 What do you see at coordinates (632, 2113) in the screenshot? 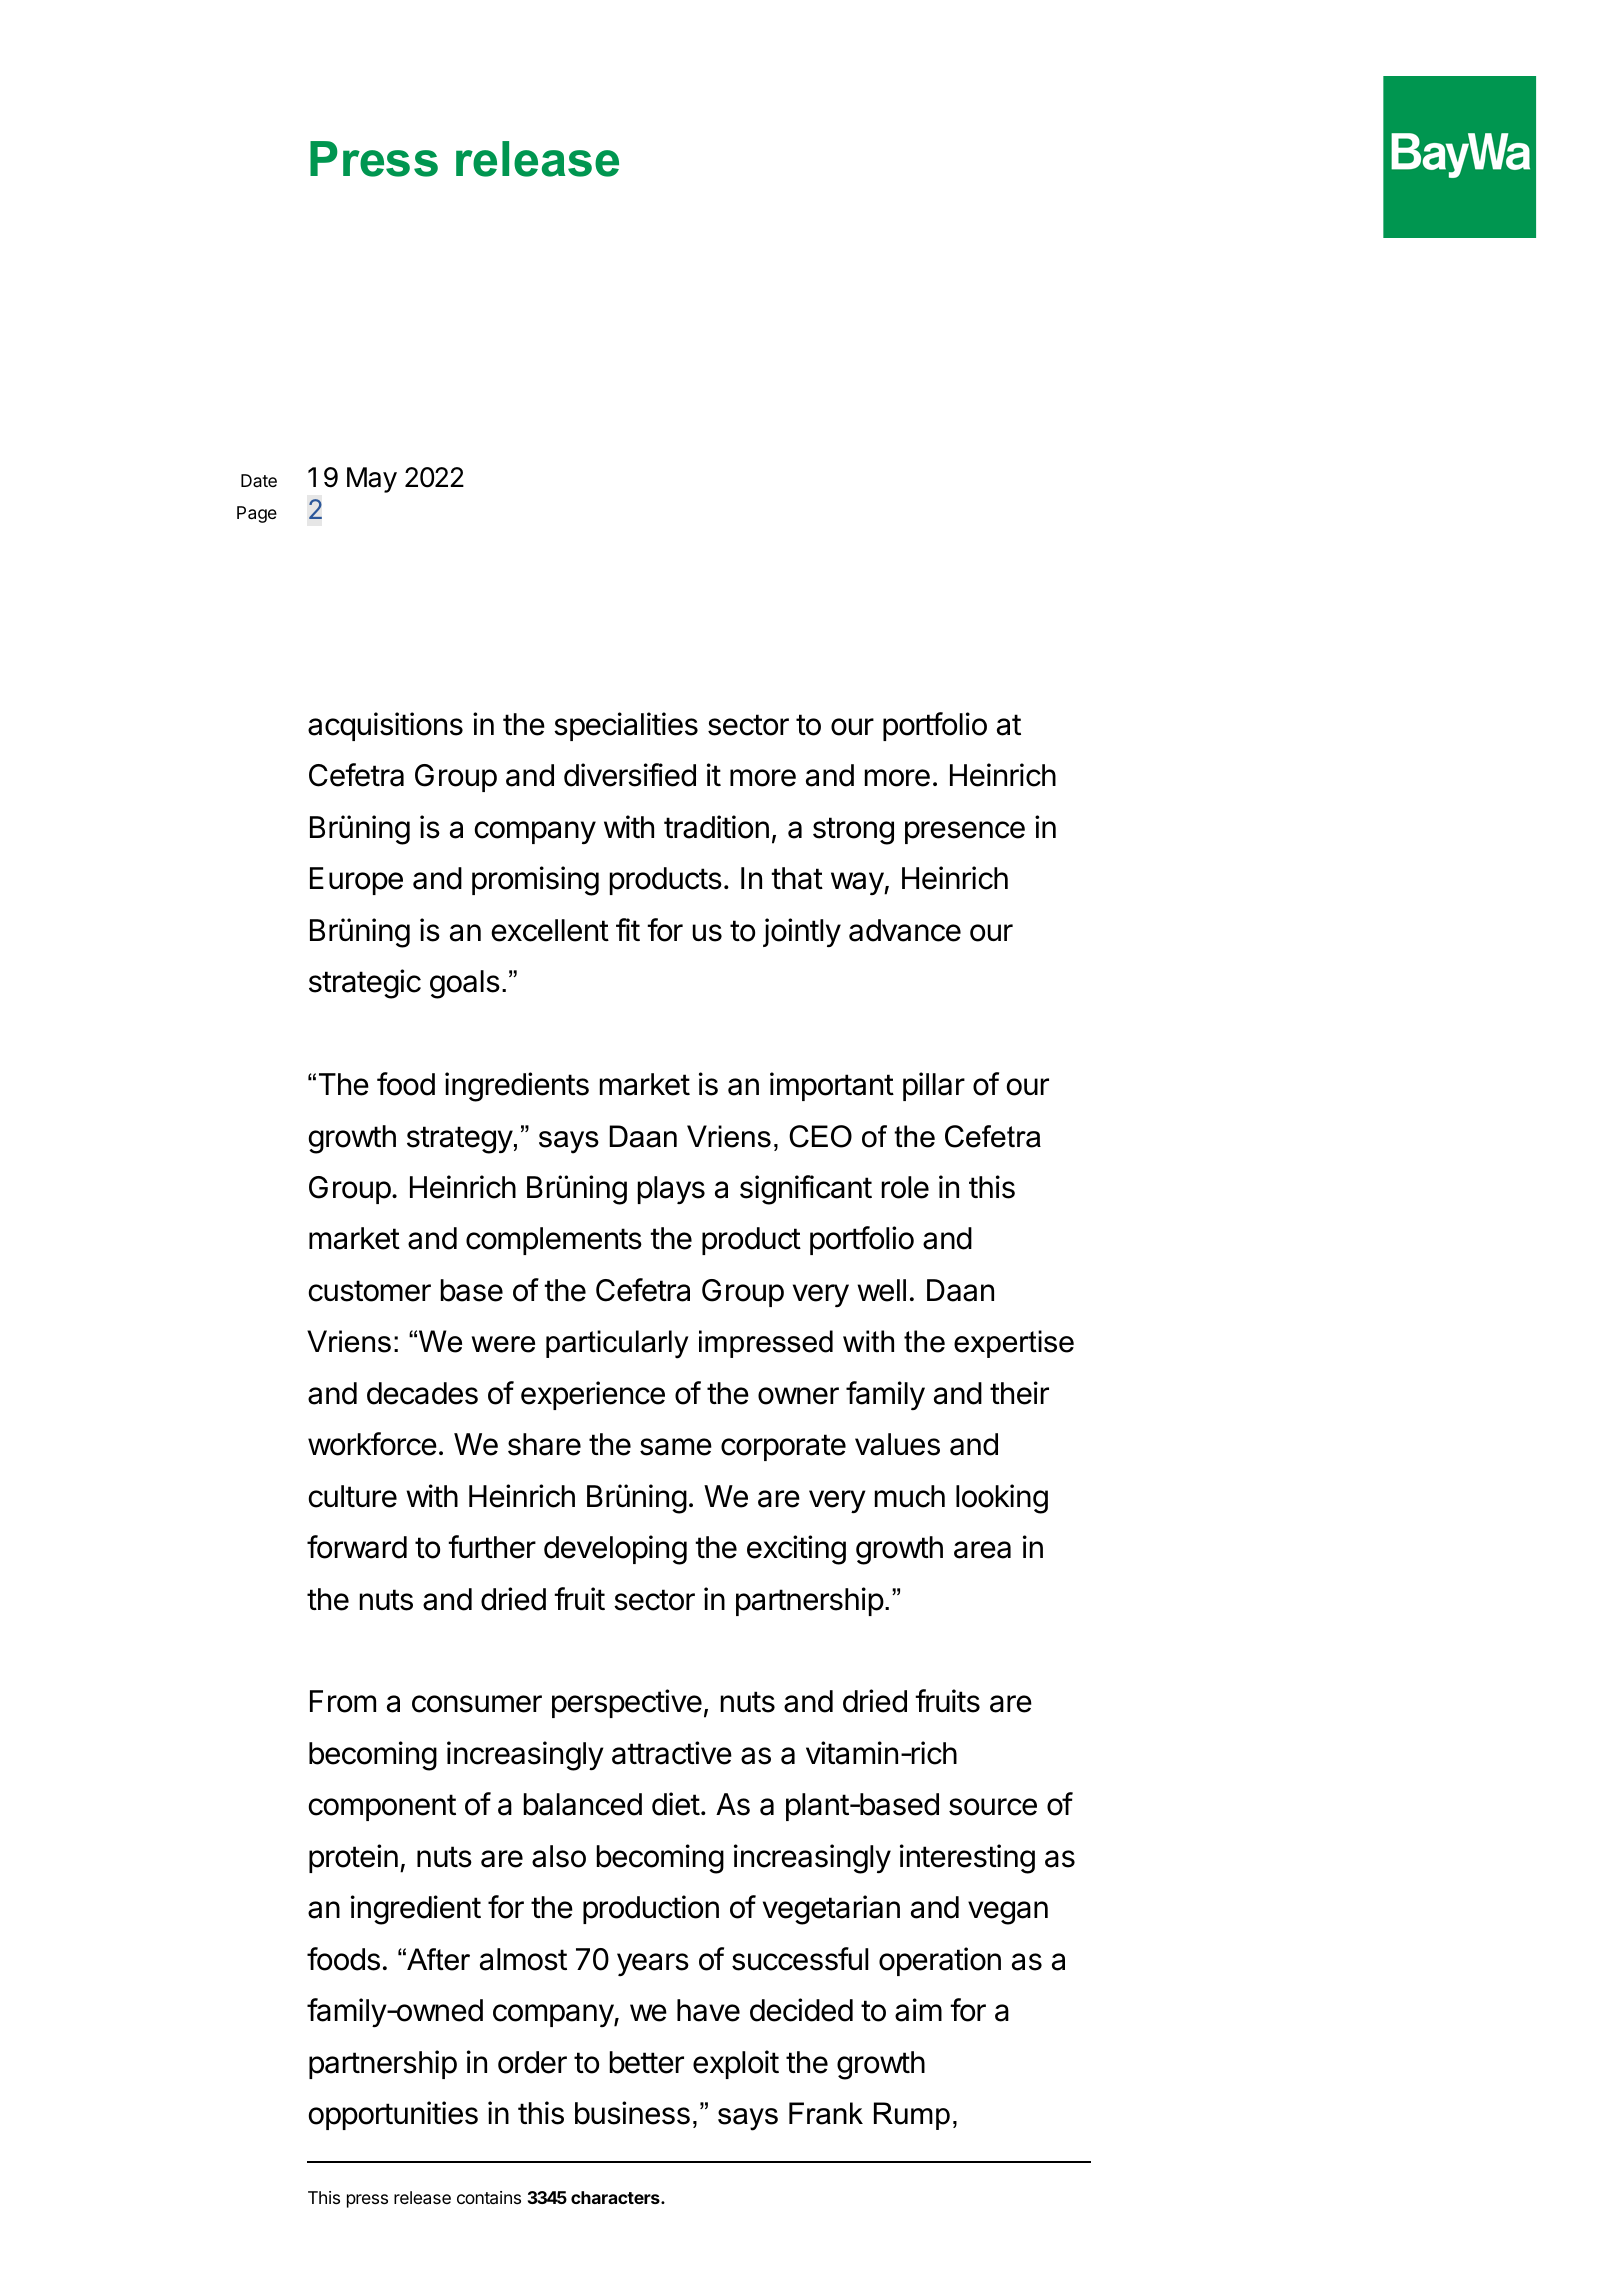
I see `business` at bounding box center [632, 2113].
